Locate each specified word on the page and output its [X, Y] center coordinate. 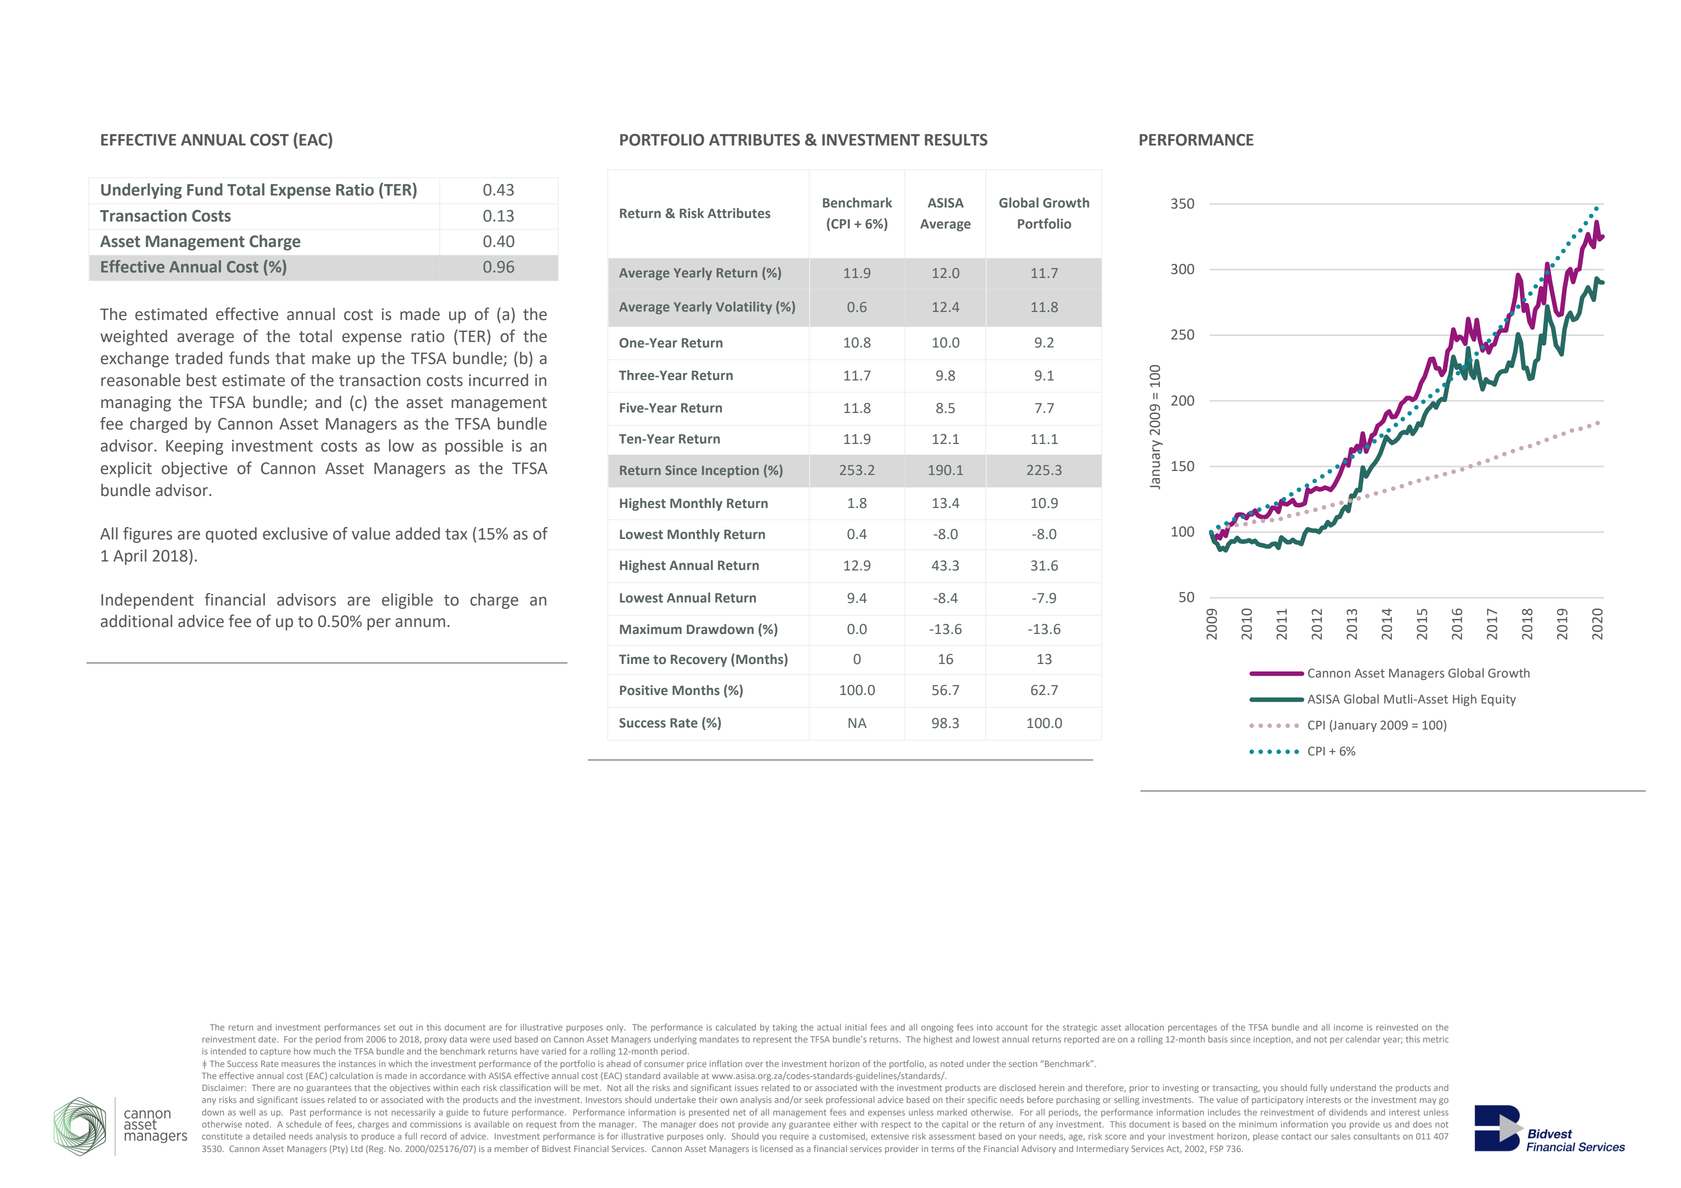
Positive [644, 690]
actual [829, 1027]
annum [421, 623]
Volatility [744, 307]
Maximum [651, 629]
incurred [498, 380]
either [845, 1124]
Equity [1498, 700]
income [1348, 1027]
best [202, 380]
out [405, 1028]
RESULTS [956, 140]
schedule [304, 1124]
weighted [133, 338]
